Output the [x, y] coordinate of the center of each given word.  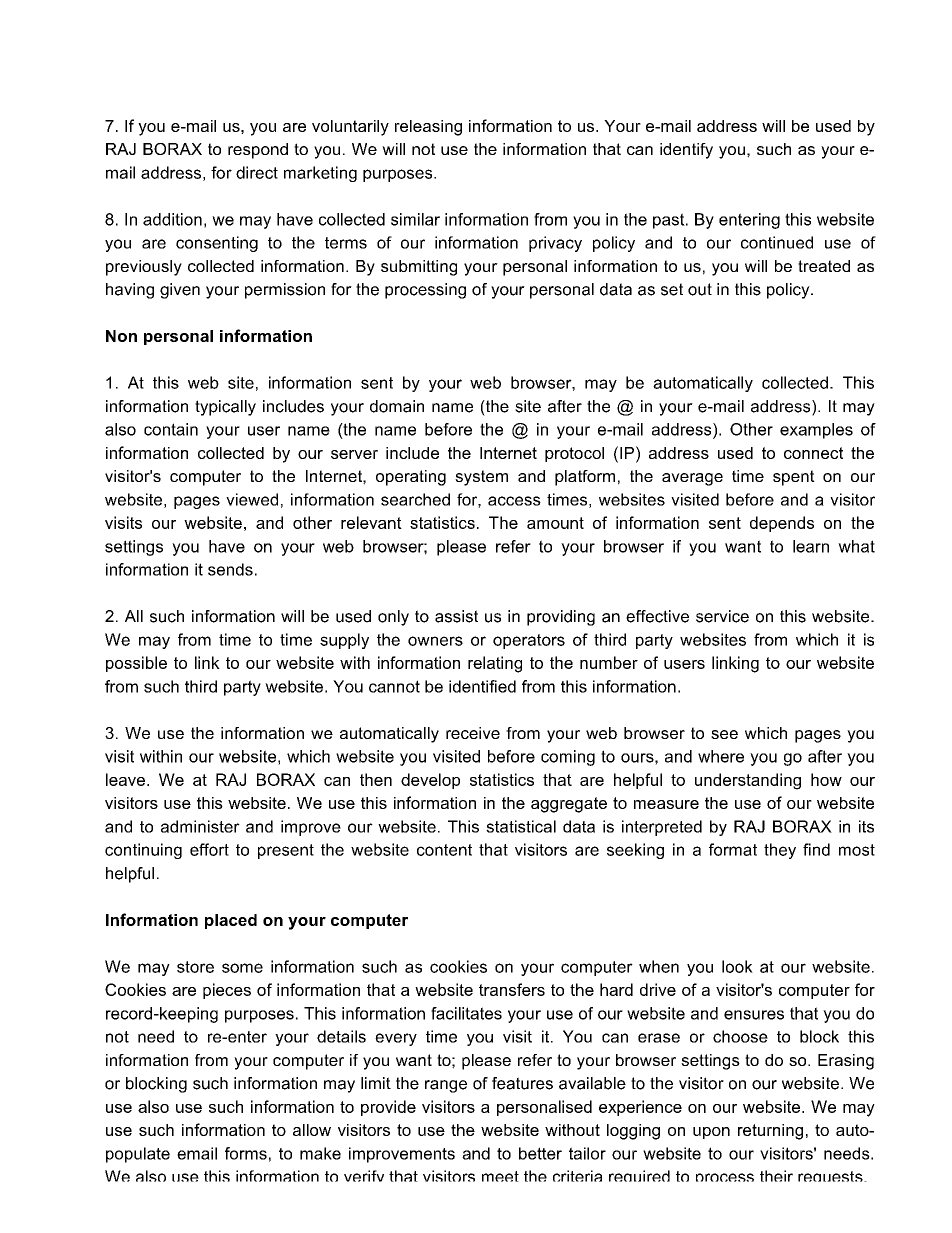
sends [230, 569]
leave [125, 779]
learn [811, 546]
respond [258, 151]
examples [816, 431]
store [195, 967]
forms [246, 1153]
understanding [748, 781]
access [514, 501]
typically [225, 408]
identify [686, 151]
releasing [428, 128]
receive [473, 733]
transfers [512, 989]
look [737, 966]
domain [397, 406]
